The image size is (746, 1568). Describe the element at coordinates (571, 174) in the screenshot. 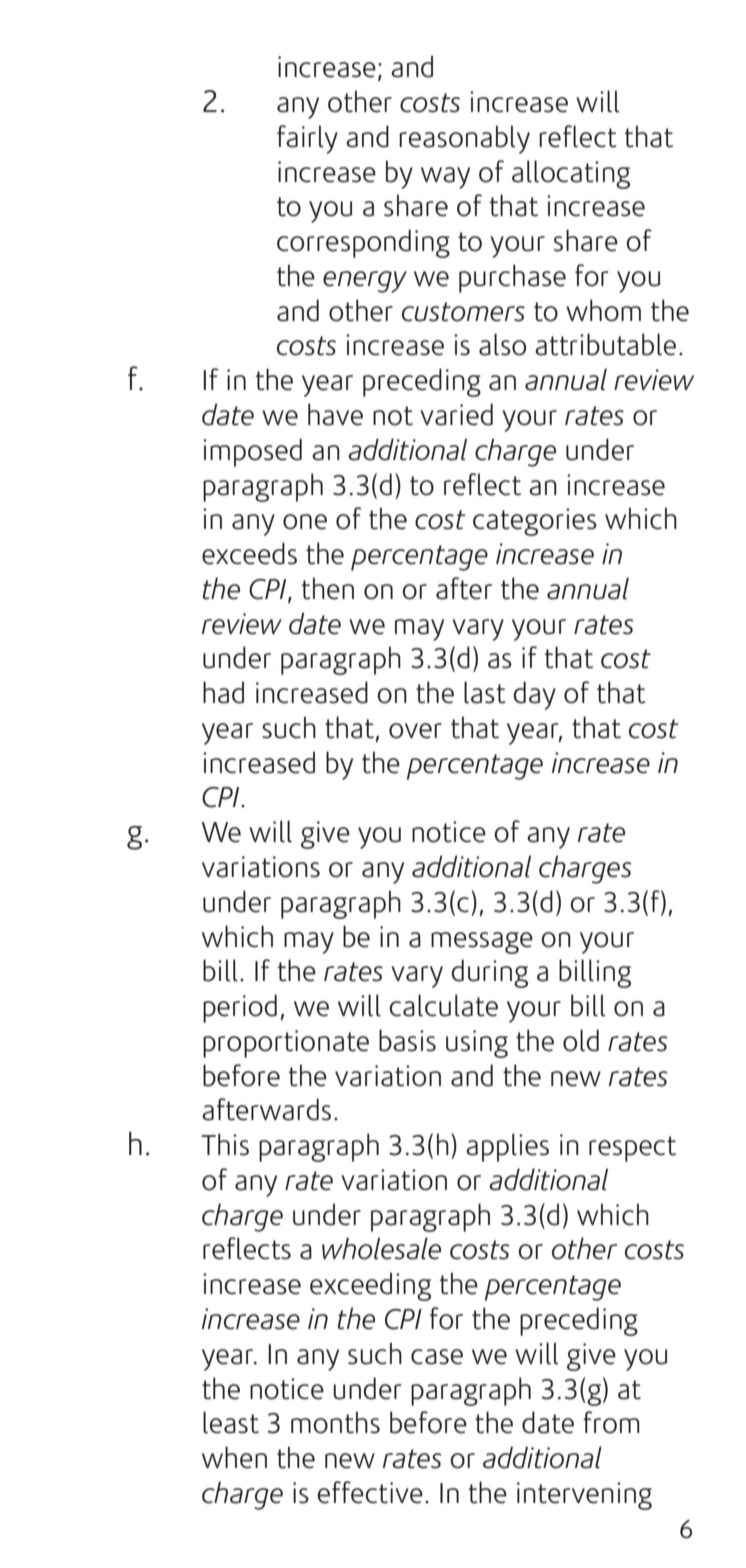

I see `allocating` at that location.
